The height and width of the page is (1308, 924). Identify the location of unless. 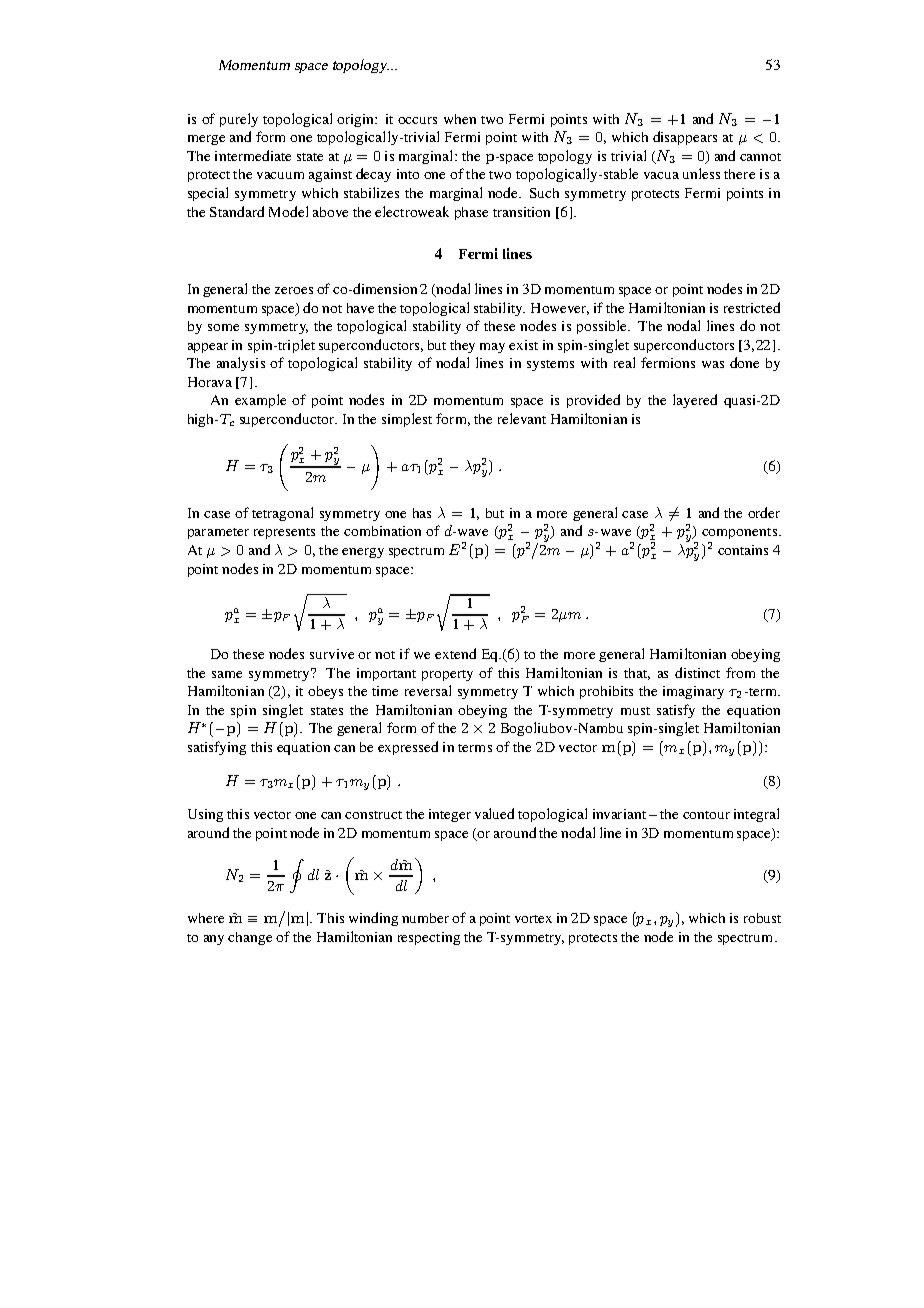
(701, 173).
